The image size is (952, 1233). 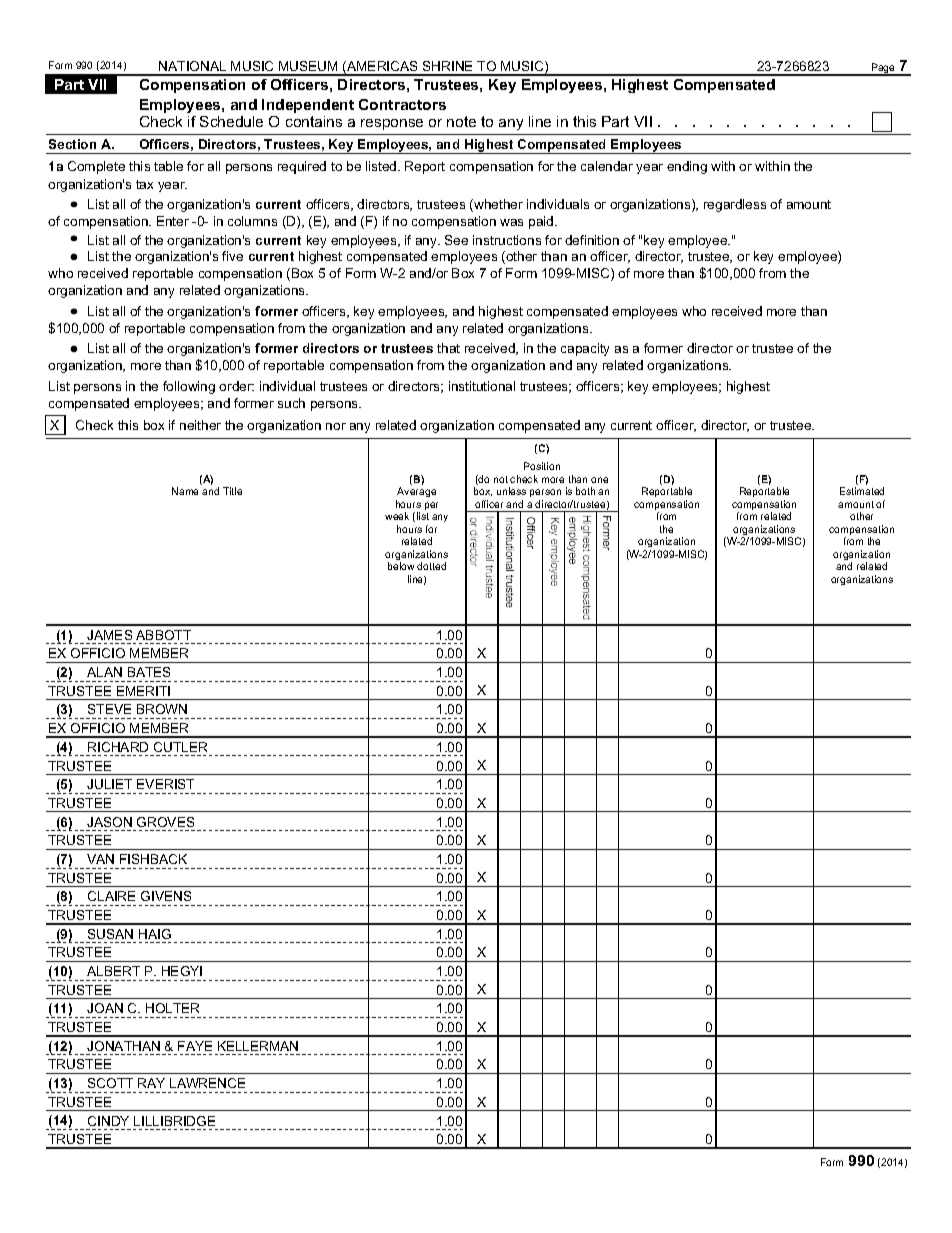 I want to click on Estimated, so click(x=862, y=491).
